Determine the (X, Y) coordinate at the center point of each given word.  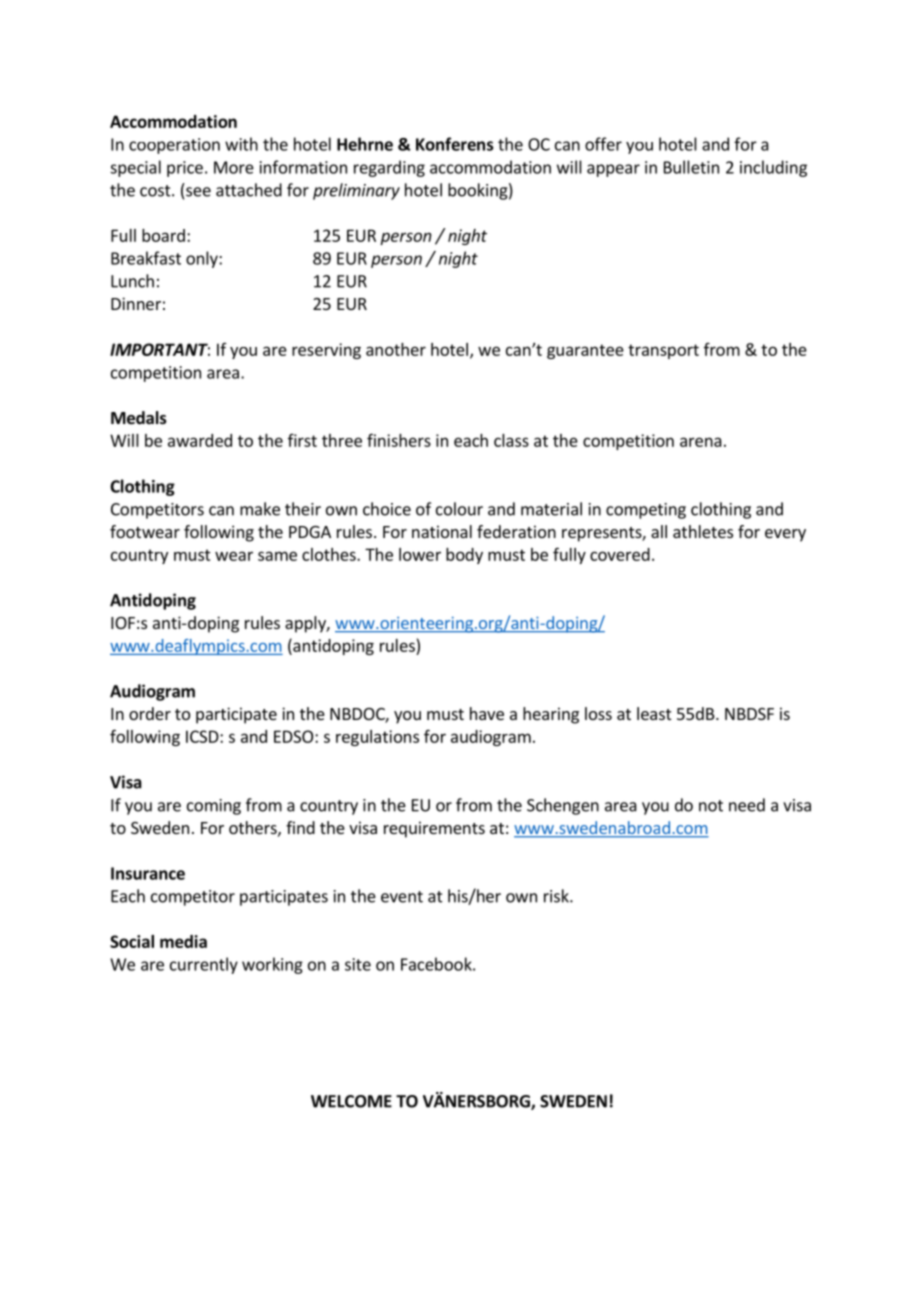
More (234, 167)
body (464, 556)
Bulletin (691, 167)
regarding (389, 168)
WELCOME (351, 1101)
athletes (703, 531)
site (358, 964)
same (277, 556)
